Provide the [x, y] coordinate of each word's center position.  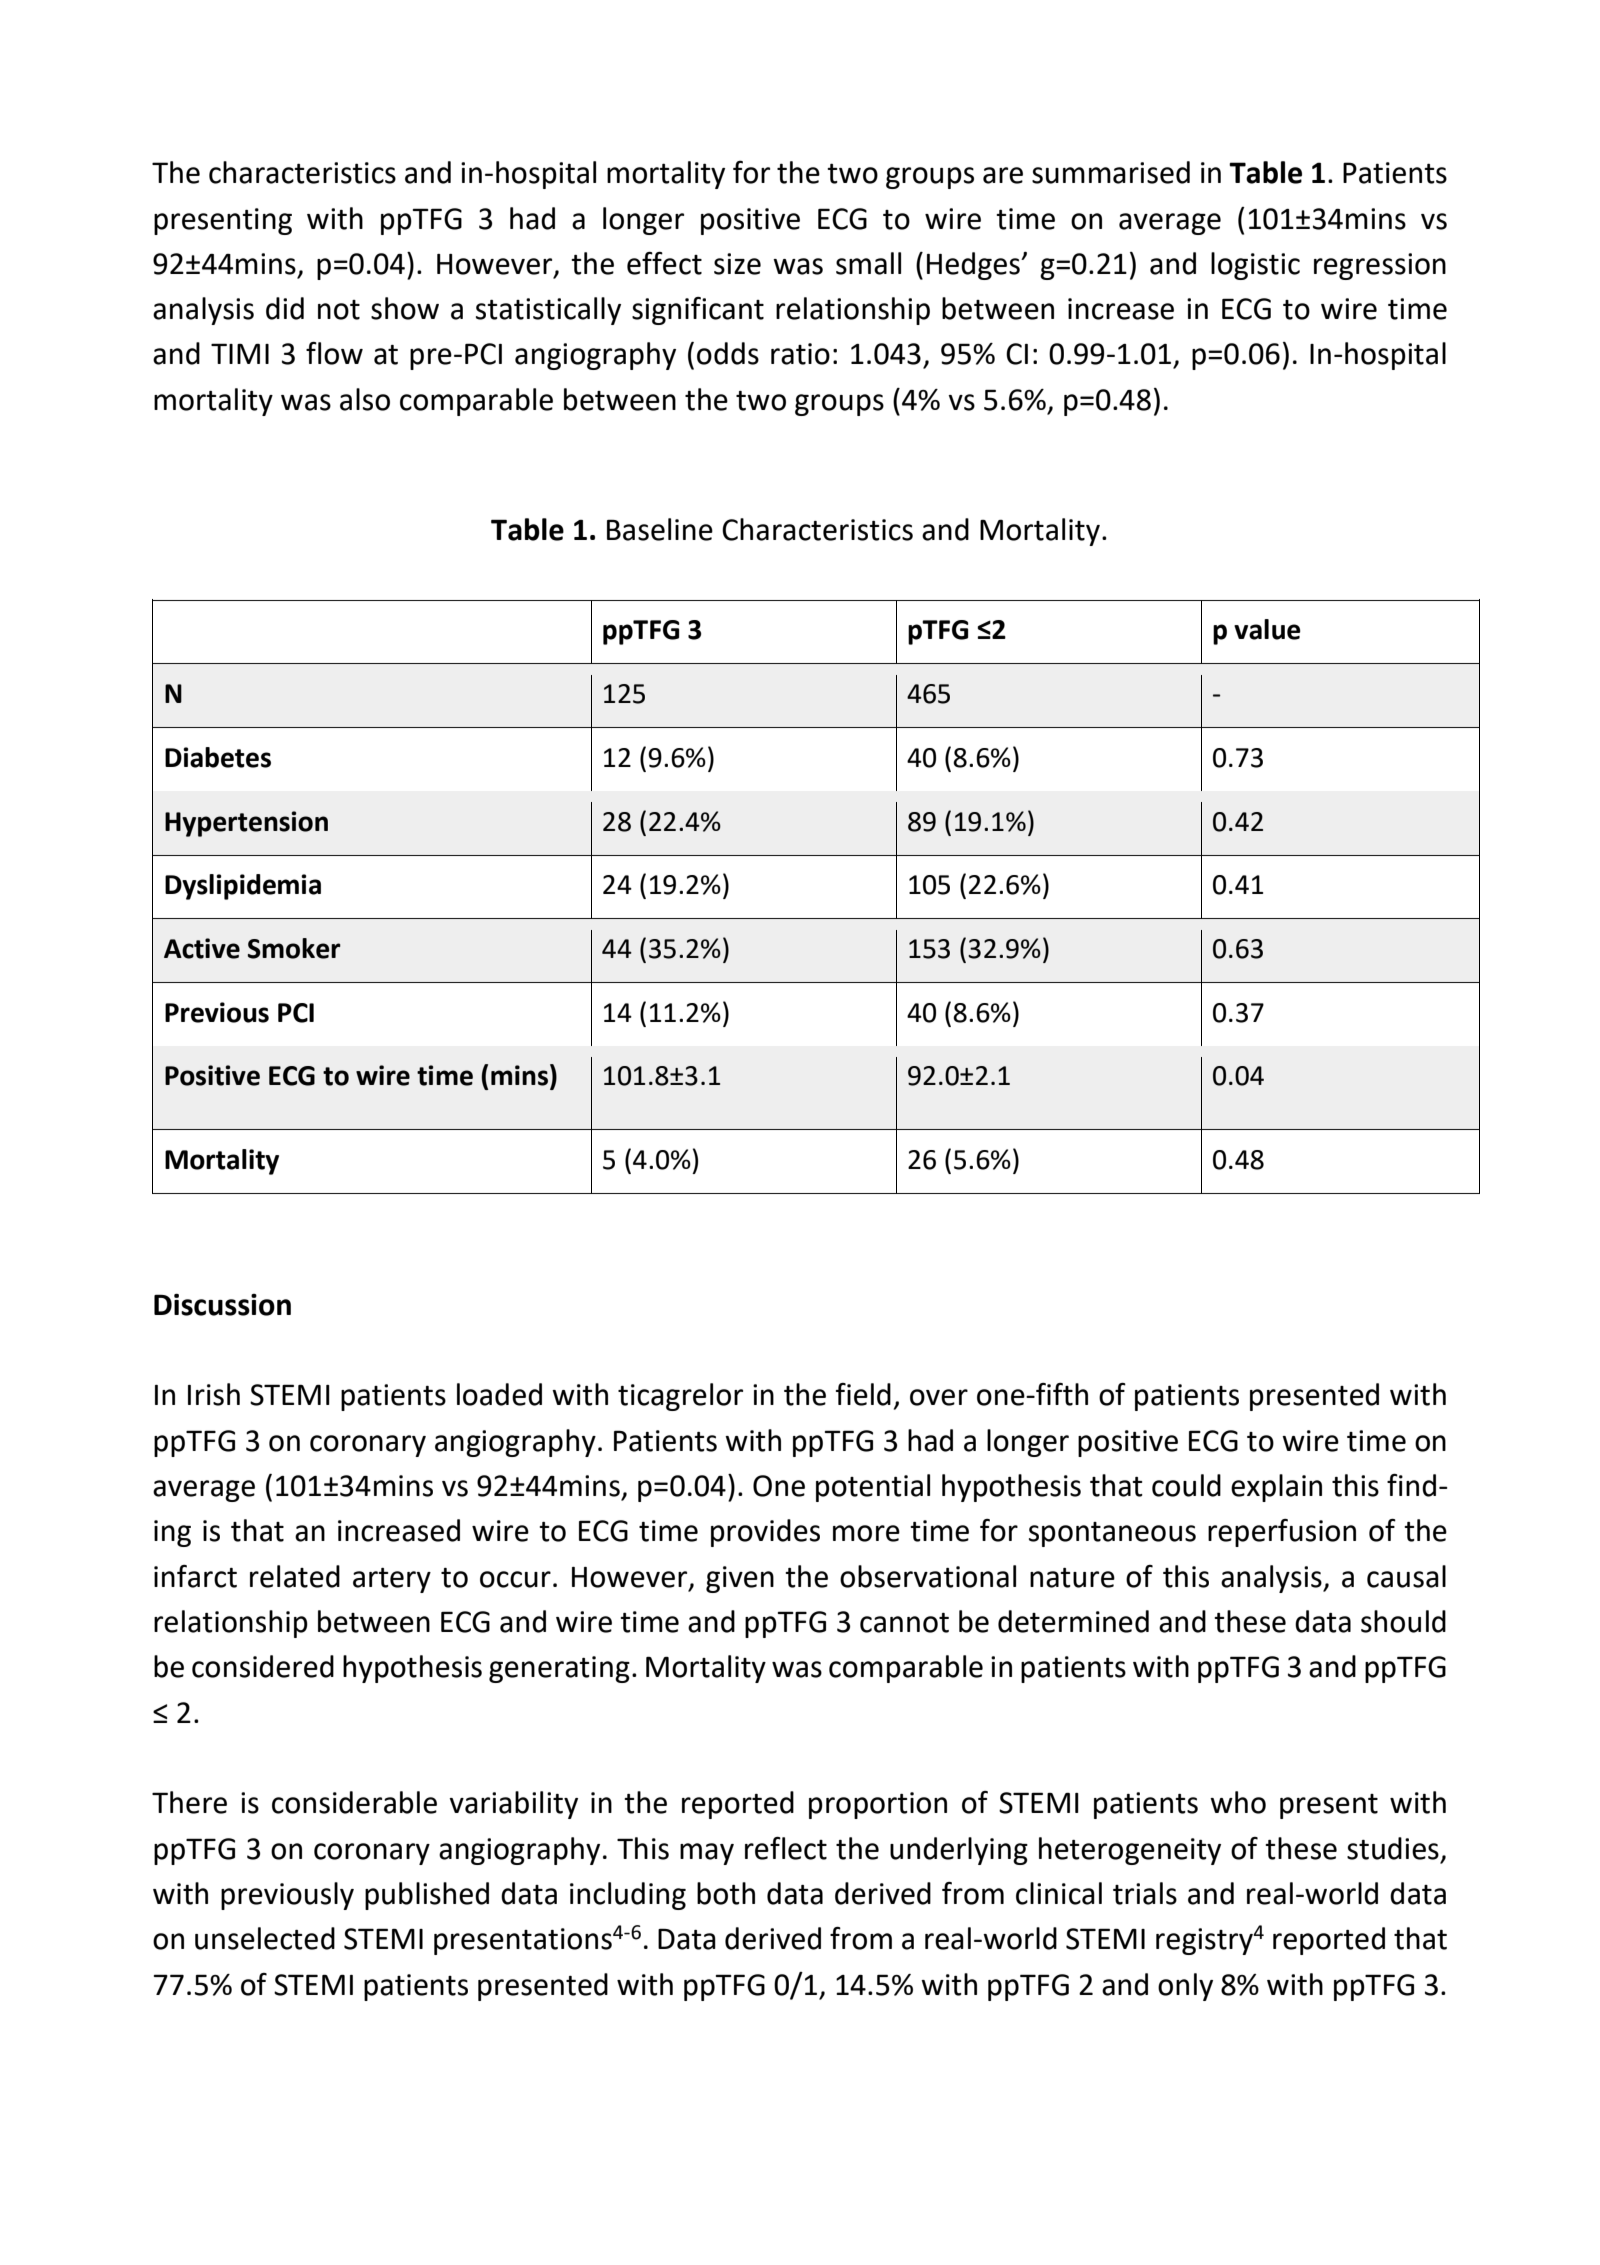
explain [1276, 1488]
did [285, 308]
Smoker [294, 948]
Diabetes [218, 757]
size [737, 264]
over [939, 1397]
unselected [265, 1938]
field [863, 1394]
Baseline [660, 529]
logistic [1255, 266]
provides [765, 1533]
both [726, 1893]
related [295, 1576]
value [1267, 629]
